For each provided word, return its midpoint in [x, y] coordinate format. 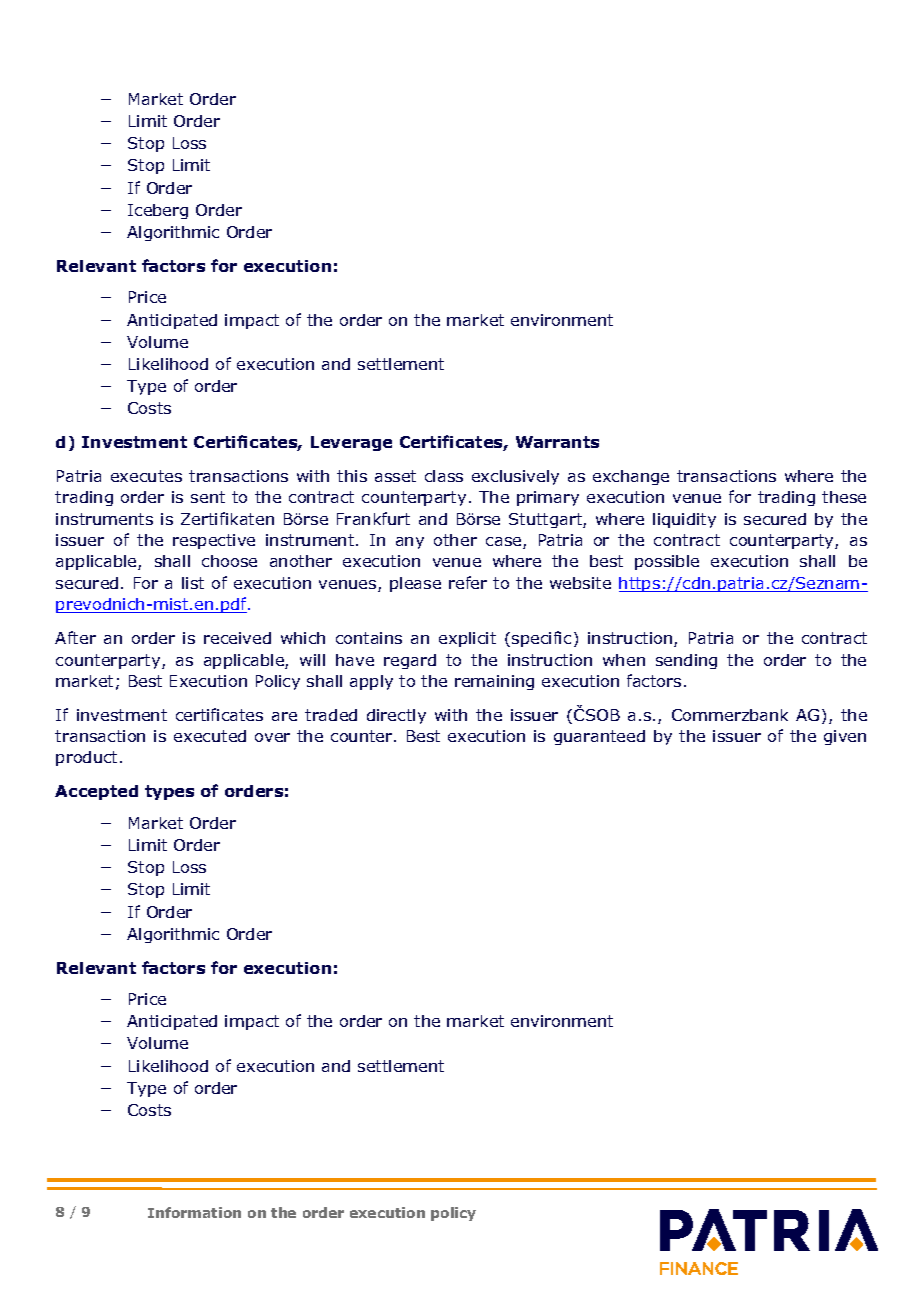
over [272, 737]
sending [686, 661]
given [845, 737]
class [444, 476]
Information [194, 1212]
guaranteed [599, 737]
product [86, 758]
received [237, 638]
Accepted [96, 792]
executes [146, 476]
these [844, 497]
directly [396, 716]
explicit [467, 639]
